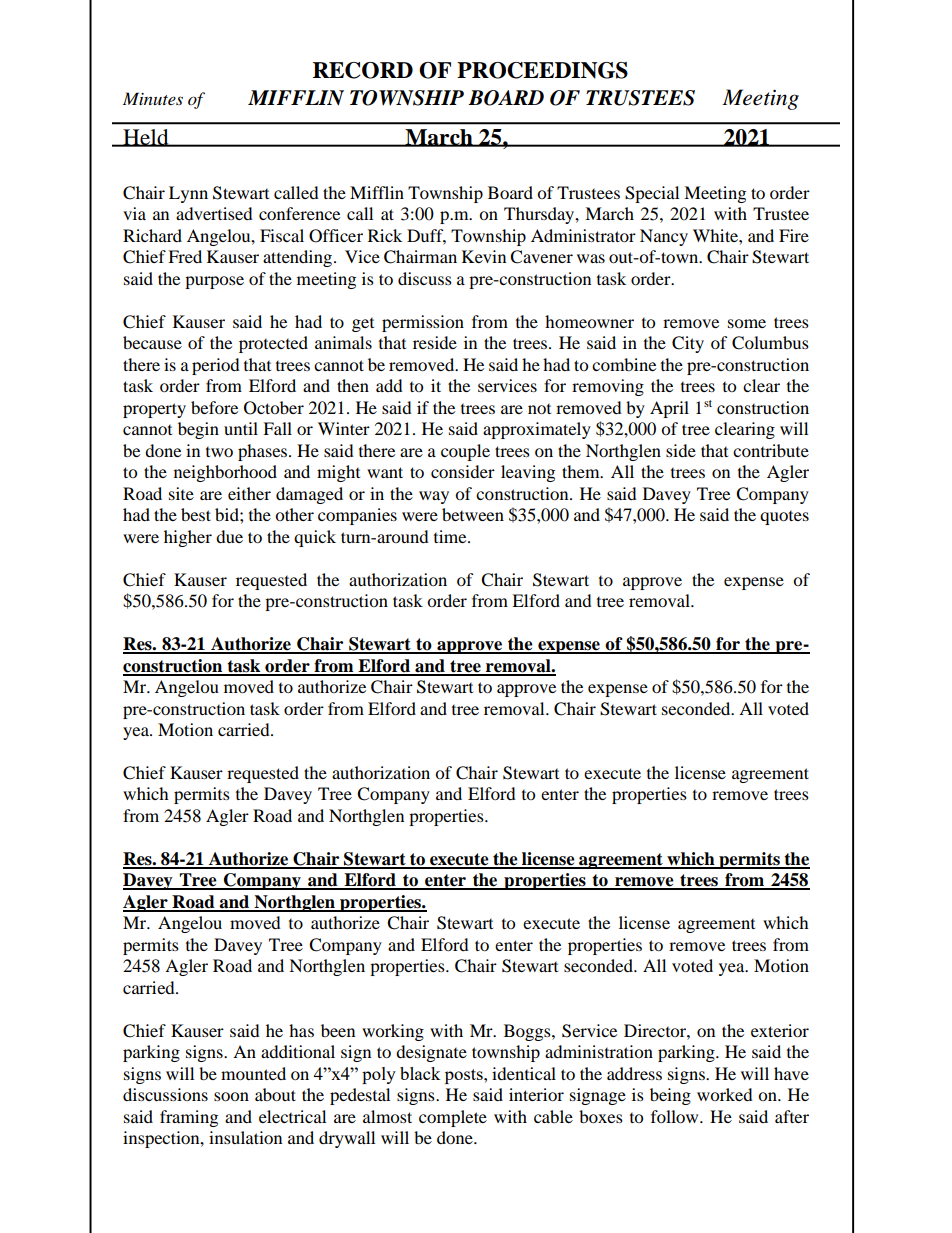 The width and height of the document is (952, 1233). Describe the element at coordinates (451, 536) in the document. I see `time` at that location.
